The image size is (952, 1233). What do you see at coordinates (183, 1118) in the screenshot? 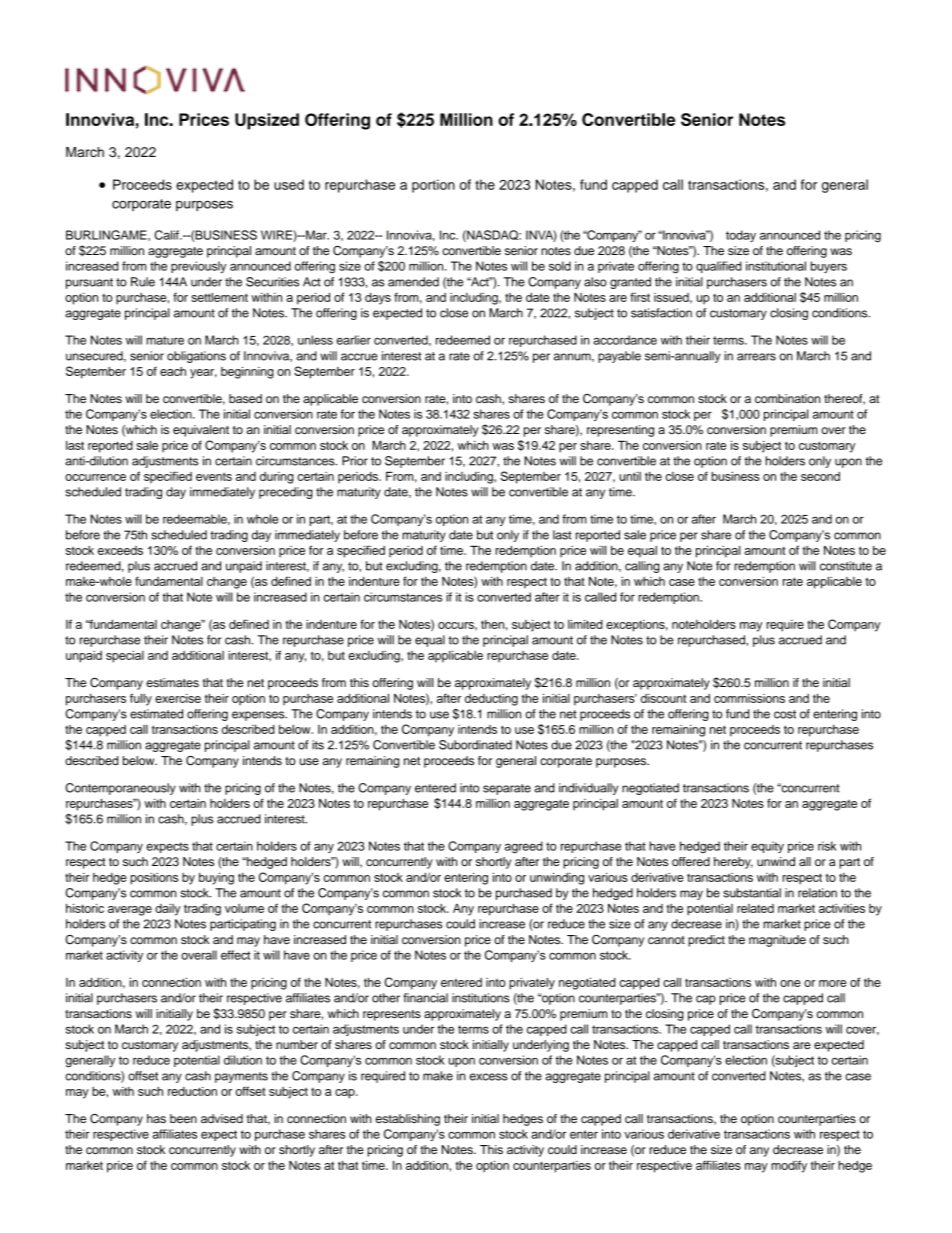
I see `been` at bounding box center [183, 1118].
